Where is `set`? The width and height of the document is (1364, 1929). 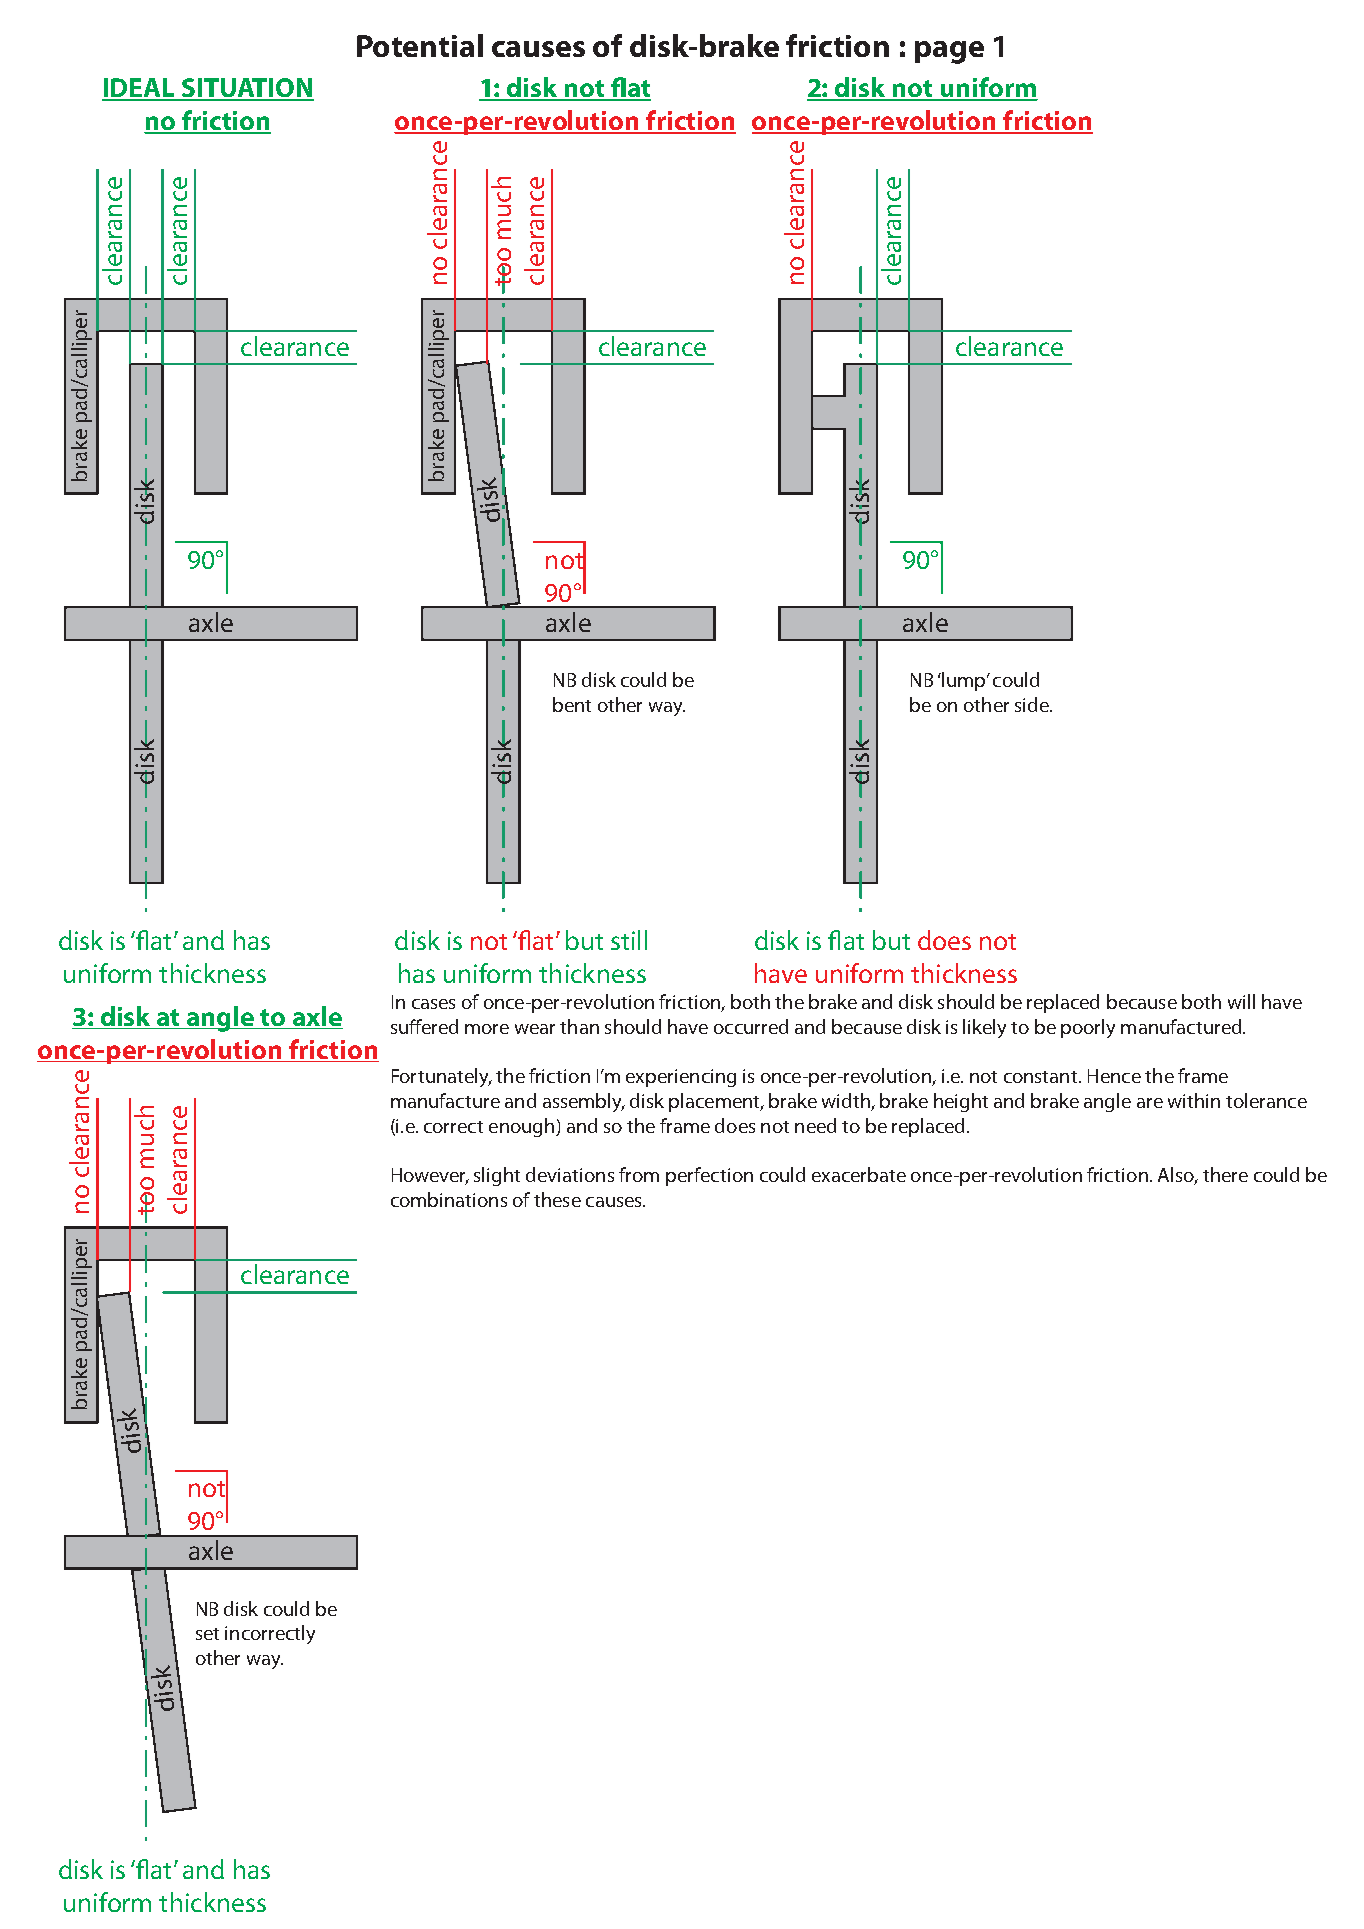
set is located at coordinates (207, 1634).
